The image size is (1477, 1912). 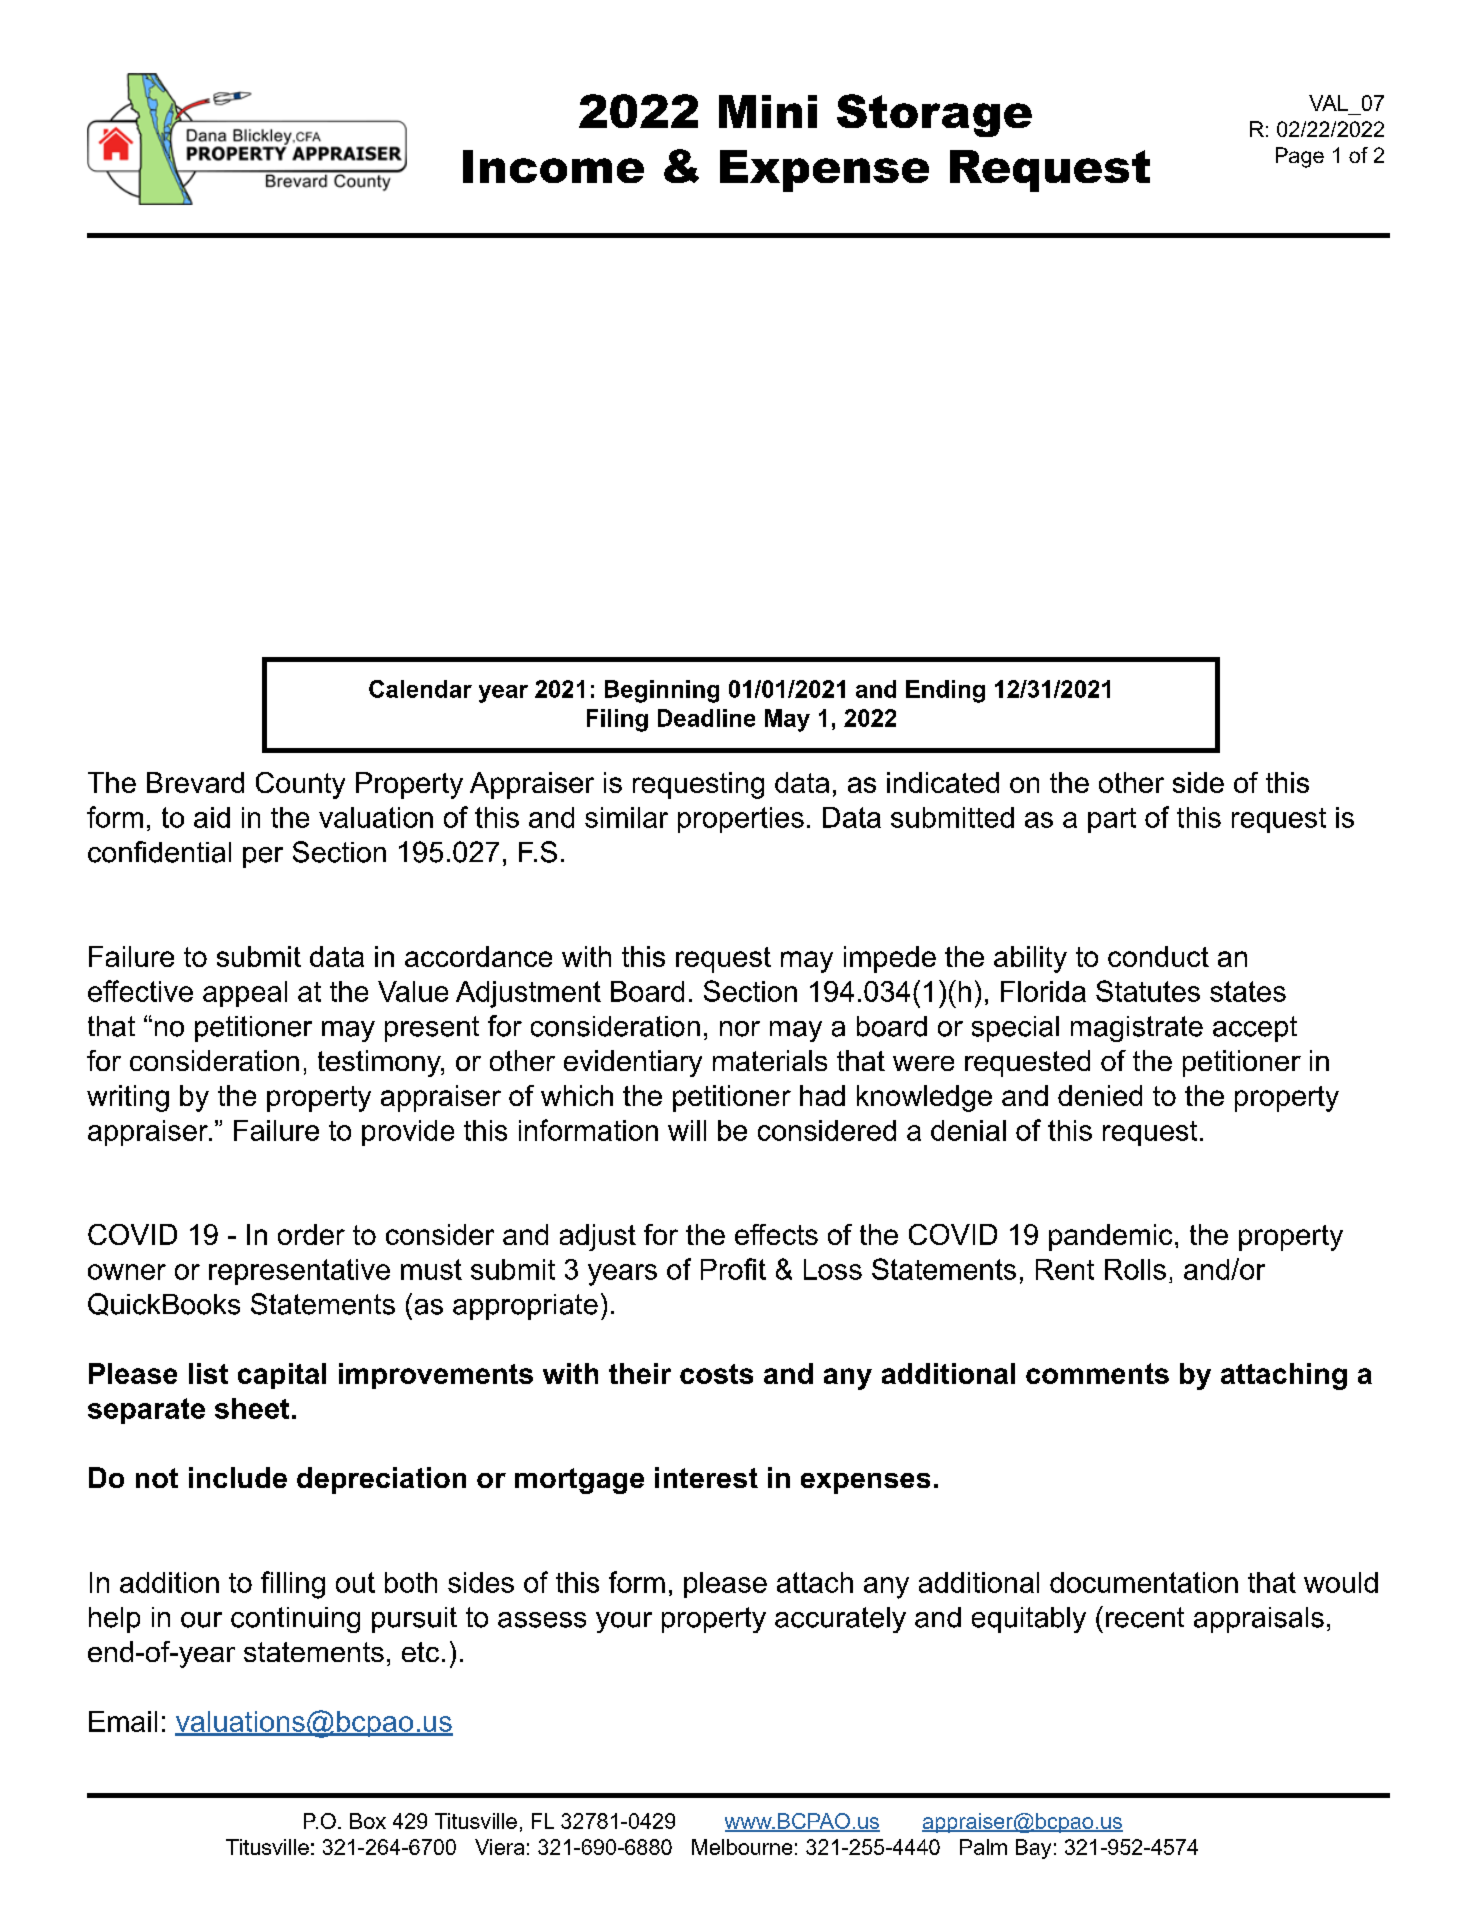 I want to click on Page, so click(x=1300, y=157).
